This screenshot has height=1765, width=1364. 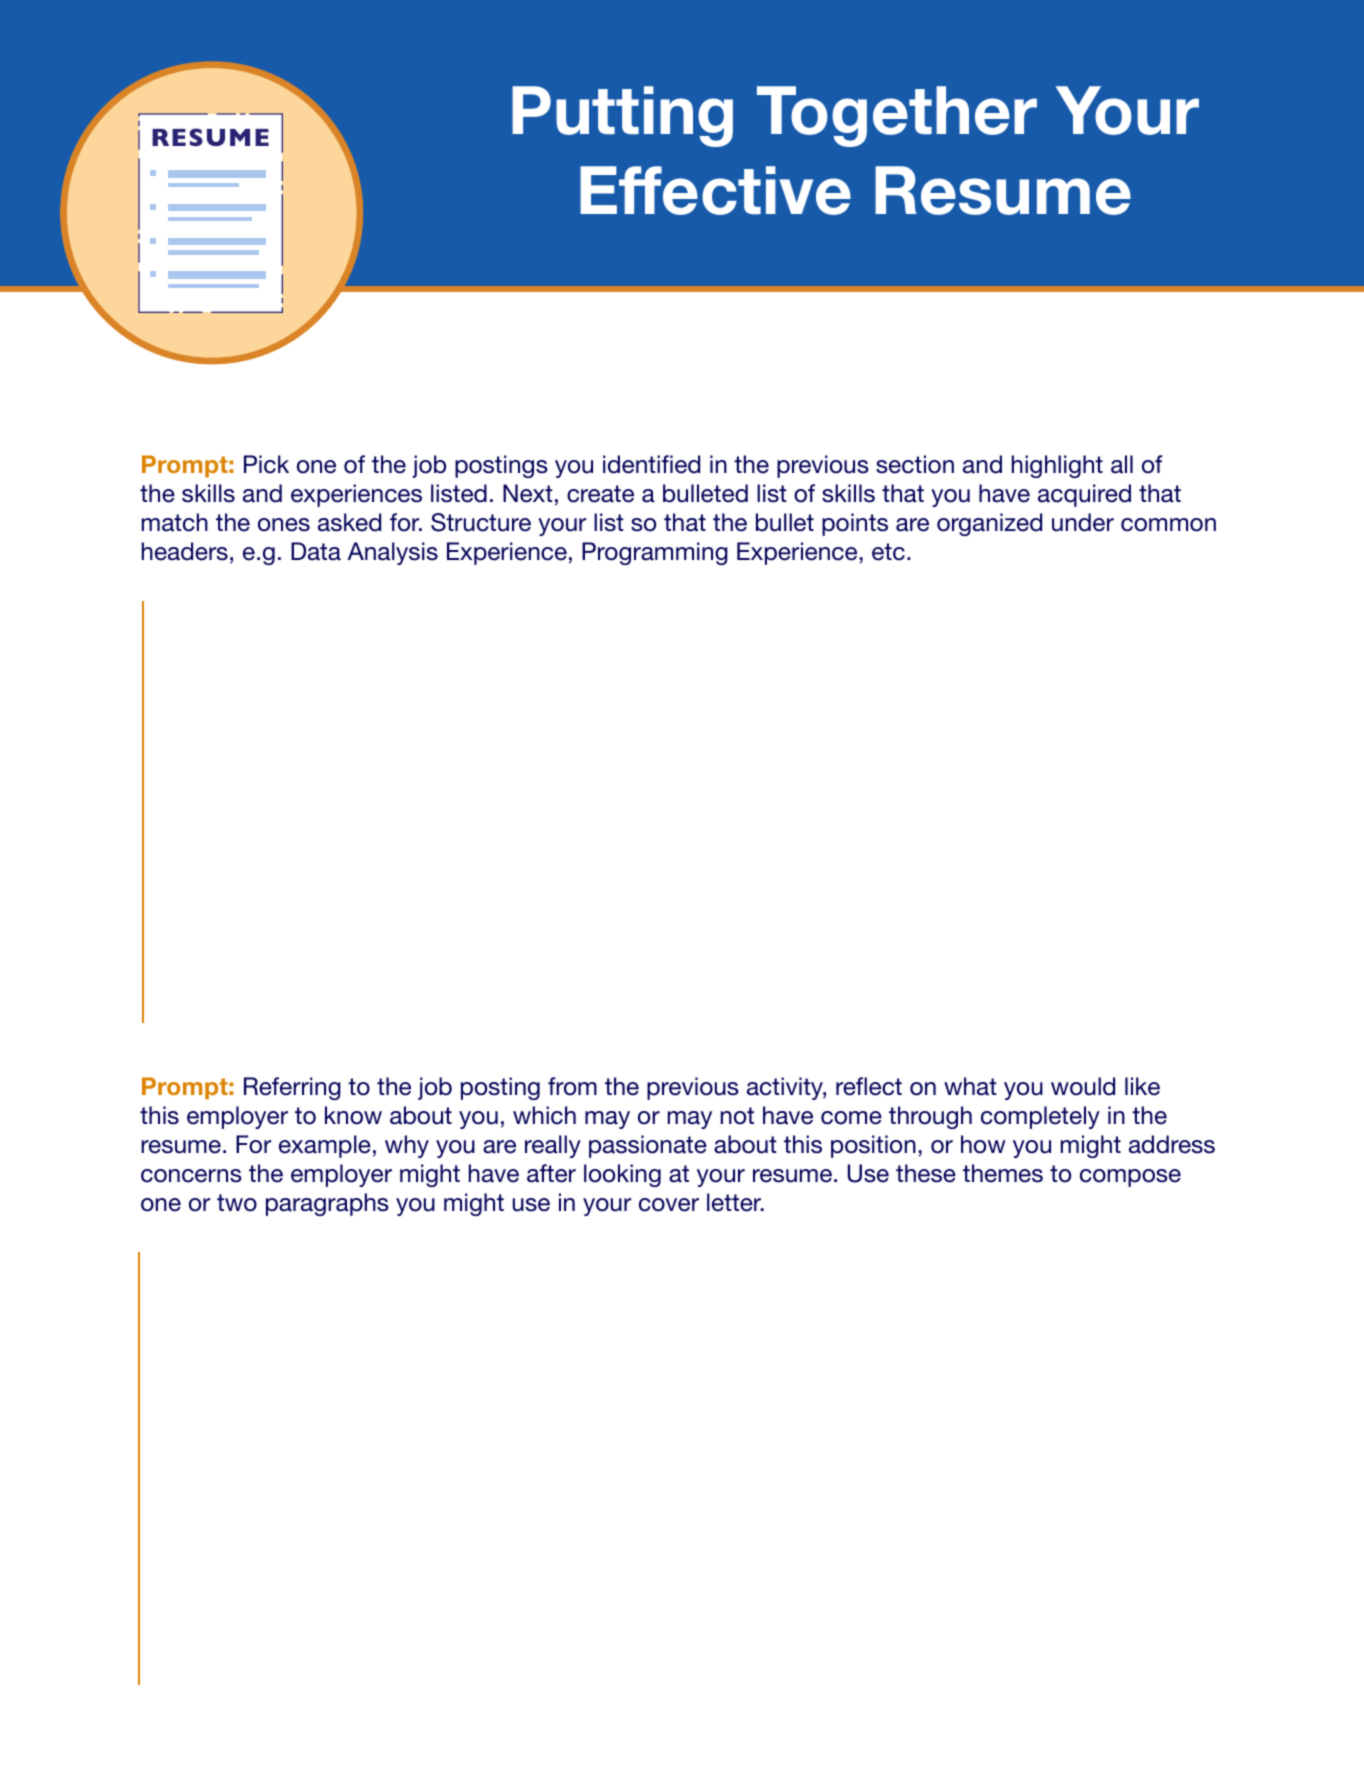 What do you see at coordinates (897, 116) in the screenshot?
I see `Together` at bounding box center [897, 116].
